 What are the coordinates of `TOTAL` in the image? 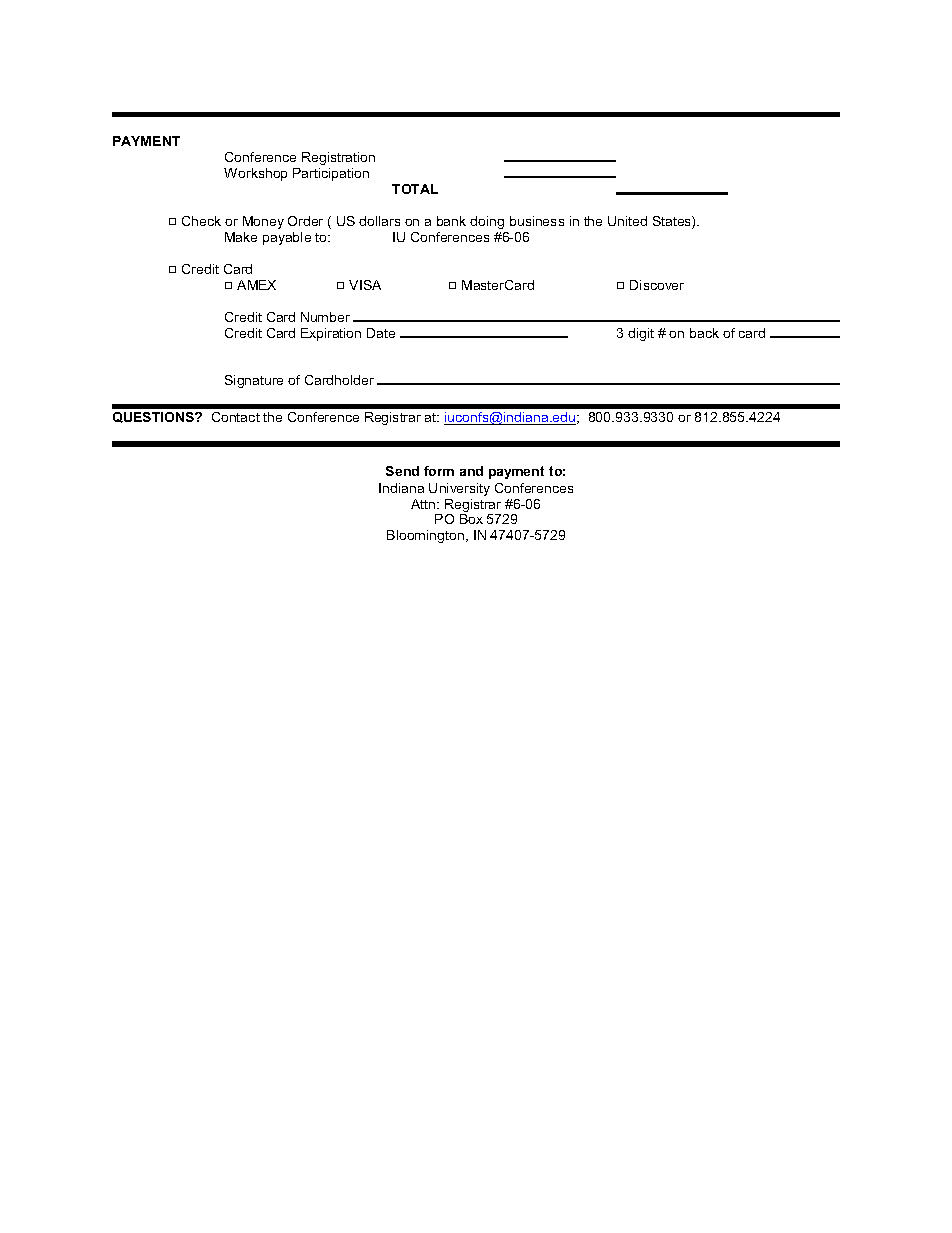 It's located at (415, 189).
